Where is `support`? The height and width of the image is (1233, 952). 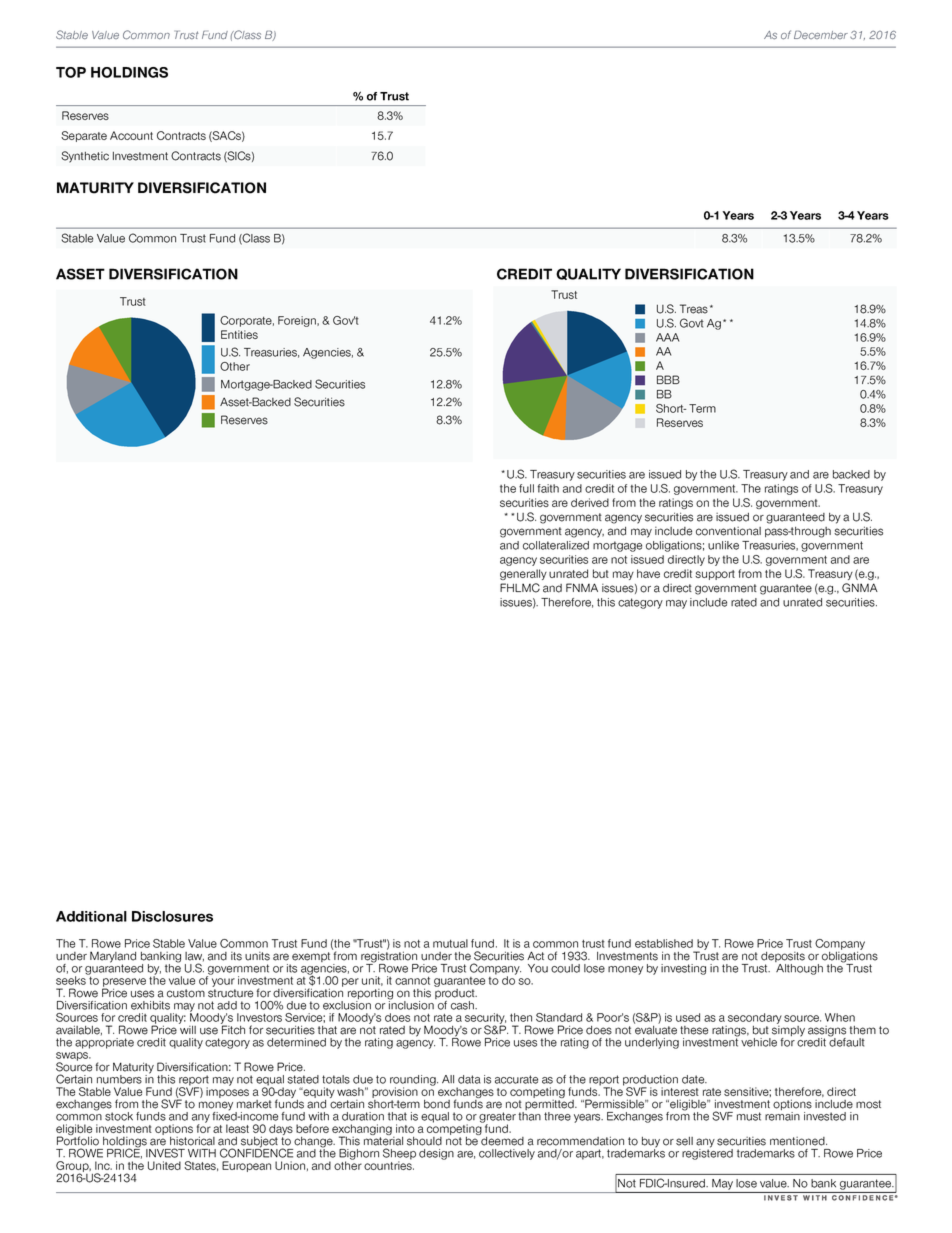 support is located at coordinates (715, 575).
